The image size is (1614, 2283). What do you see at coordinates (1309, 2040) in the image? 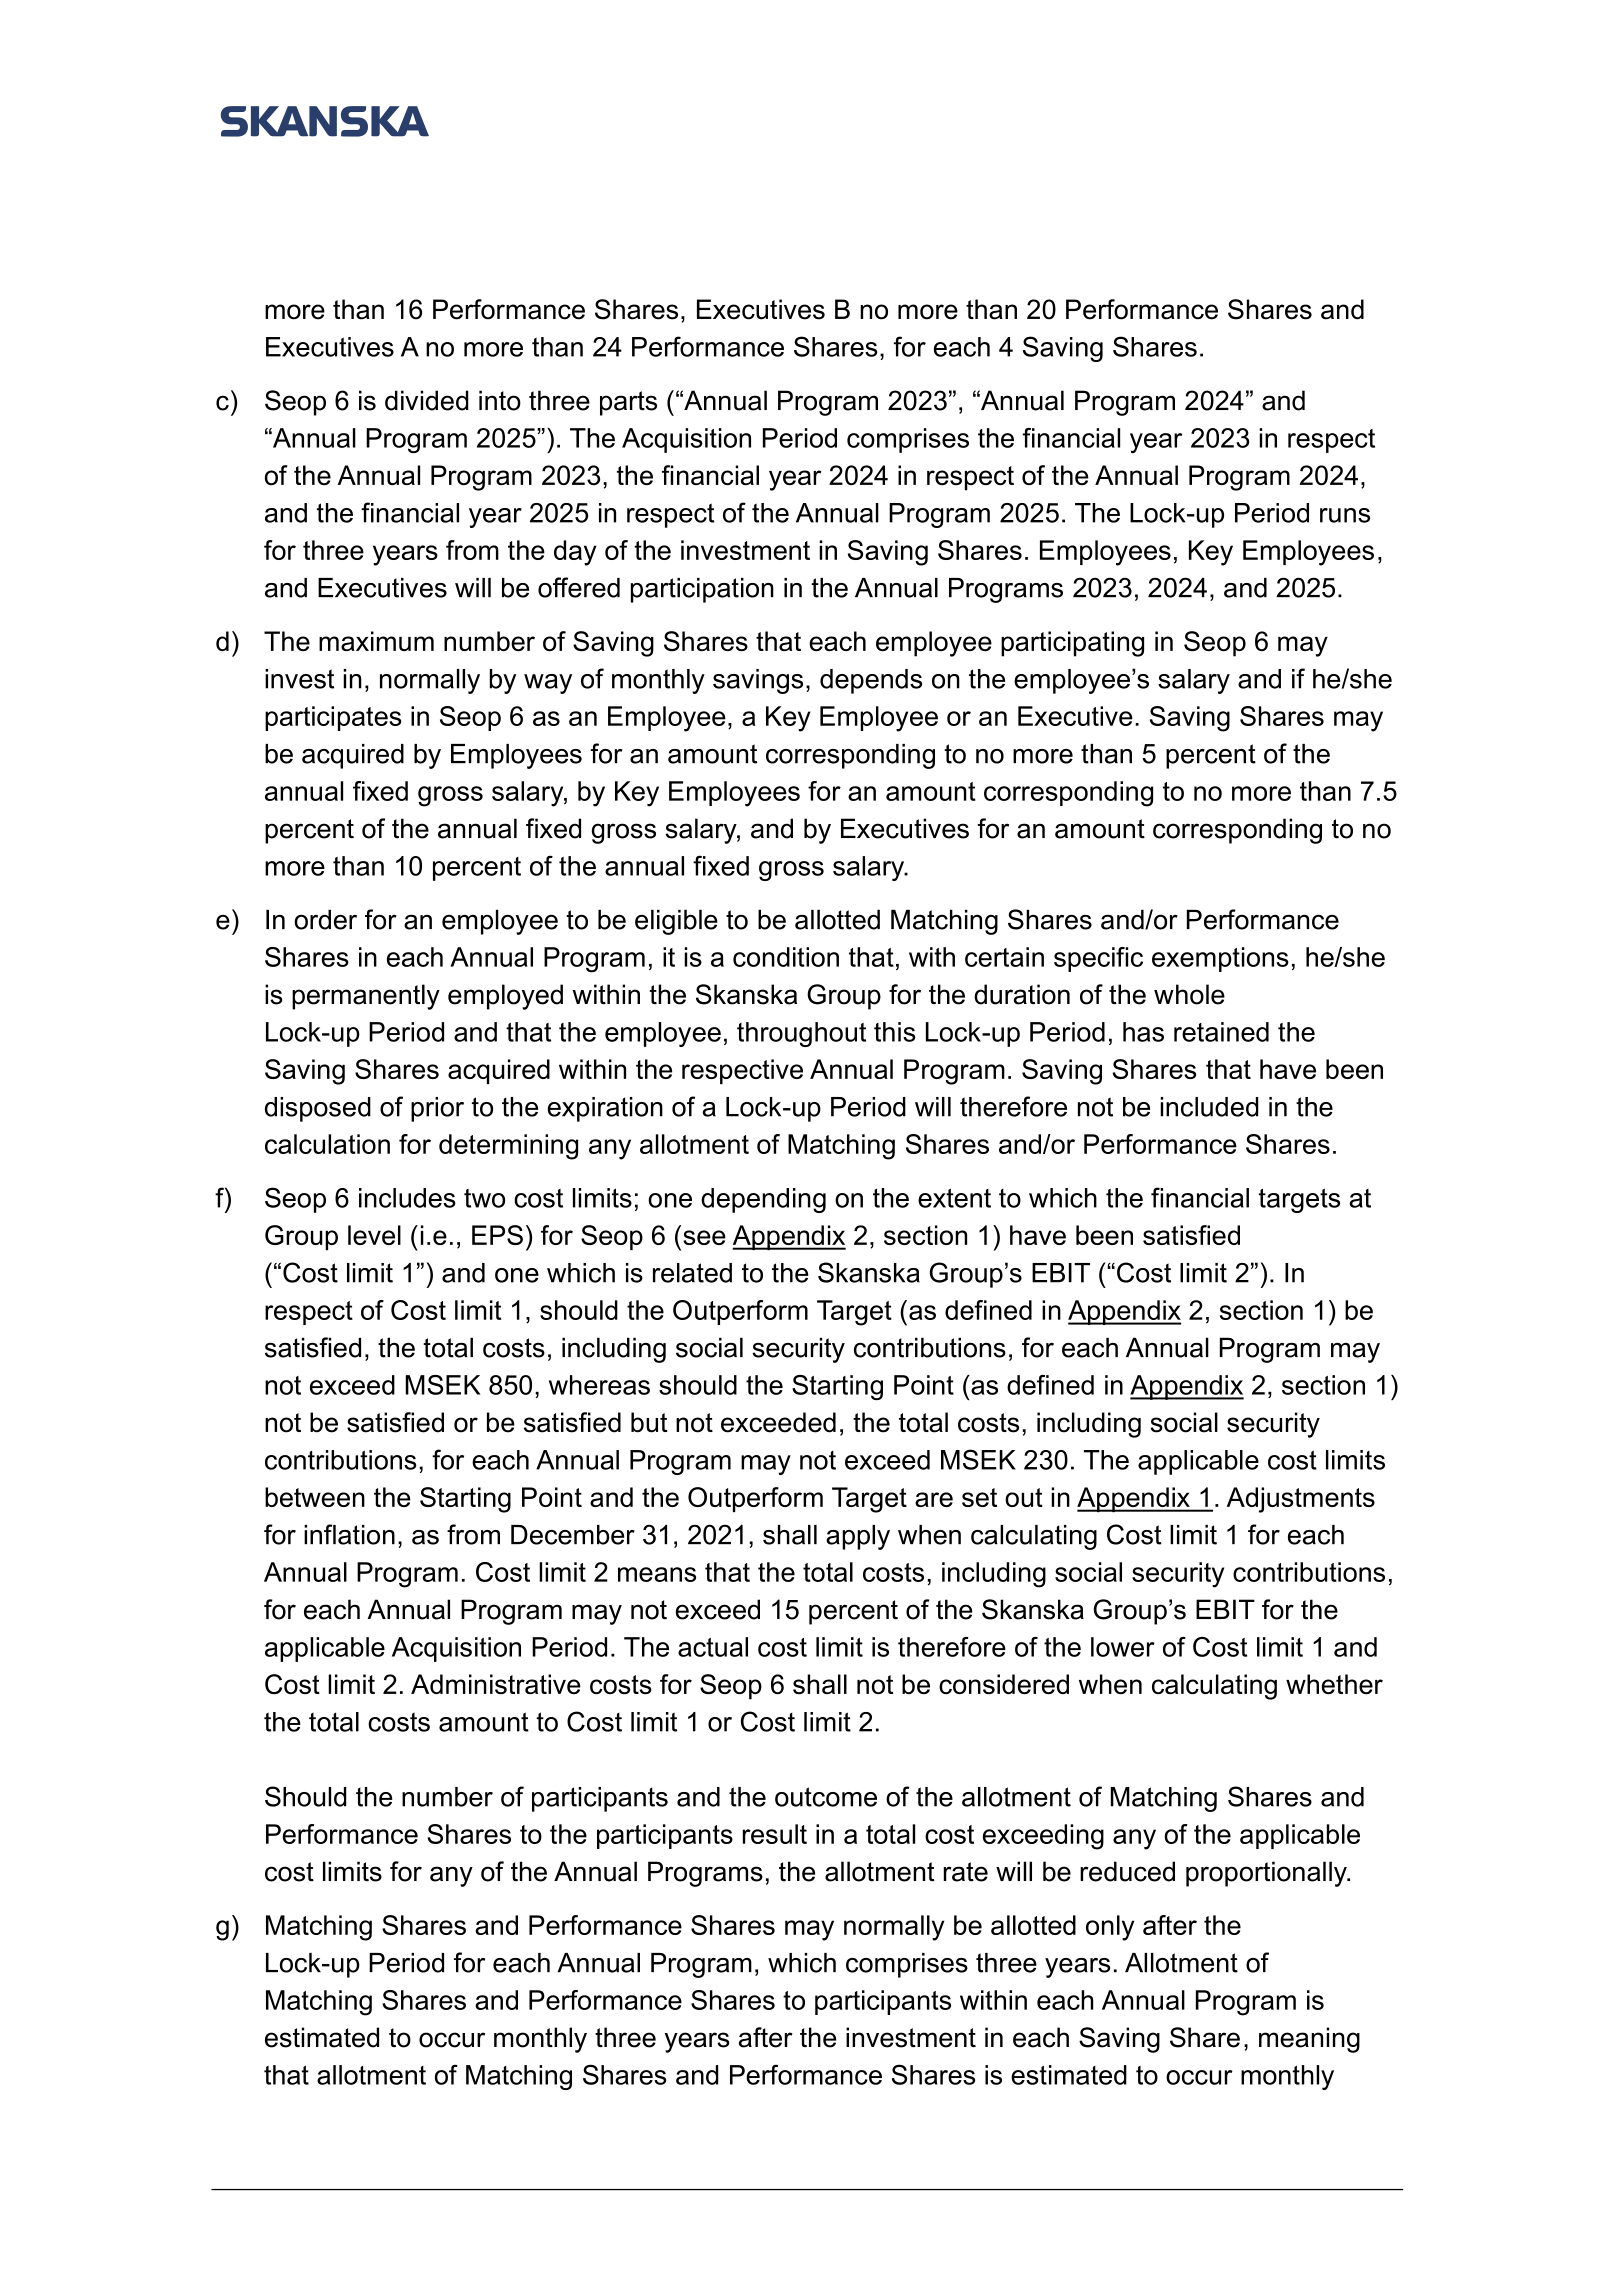
I see `meaning` at bounding box center [1309, 2040].
